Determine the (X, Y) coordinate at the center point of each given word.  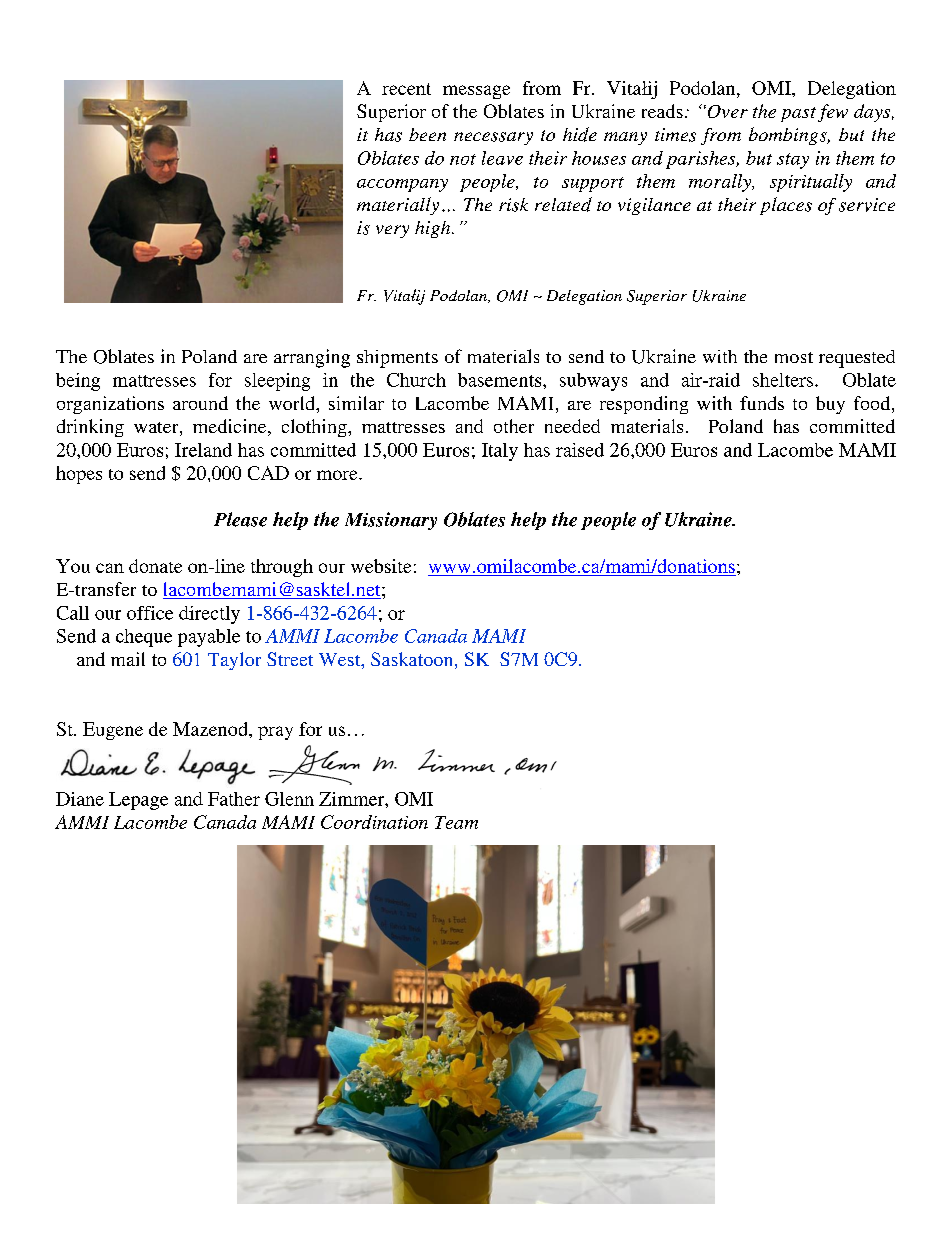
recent (406, 89)
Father (234, 799)
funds (762, 403)
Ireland (203, 450)
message (476, 92)
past (798, 114)
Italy (500, 452)
